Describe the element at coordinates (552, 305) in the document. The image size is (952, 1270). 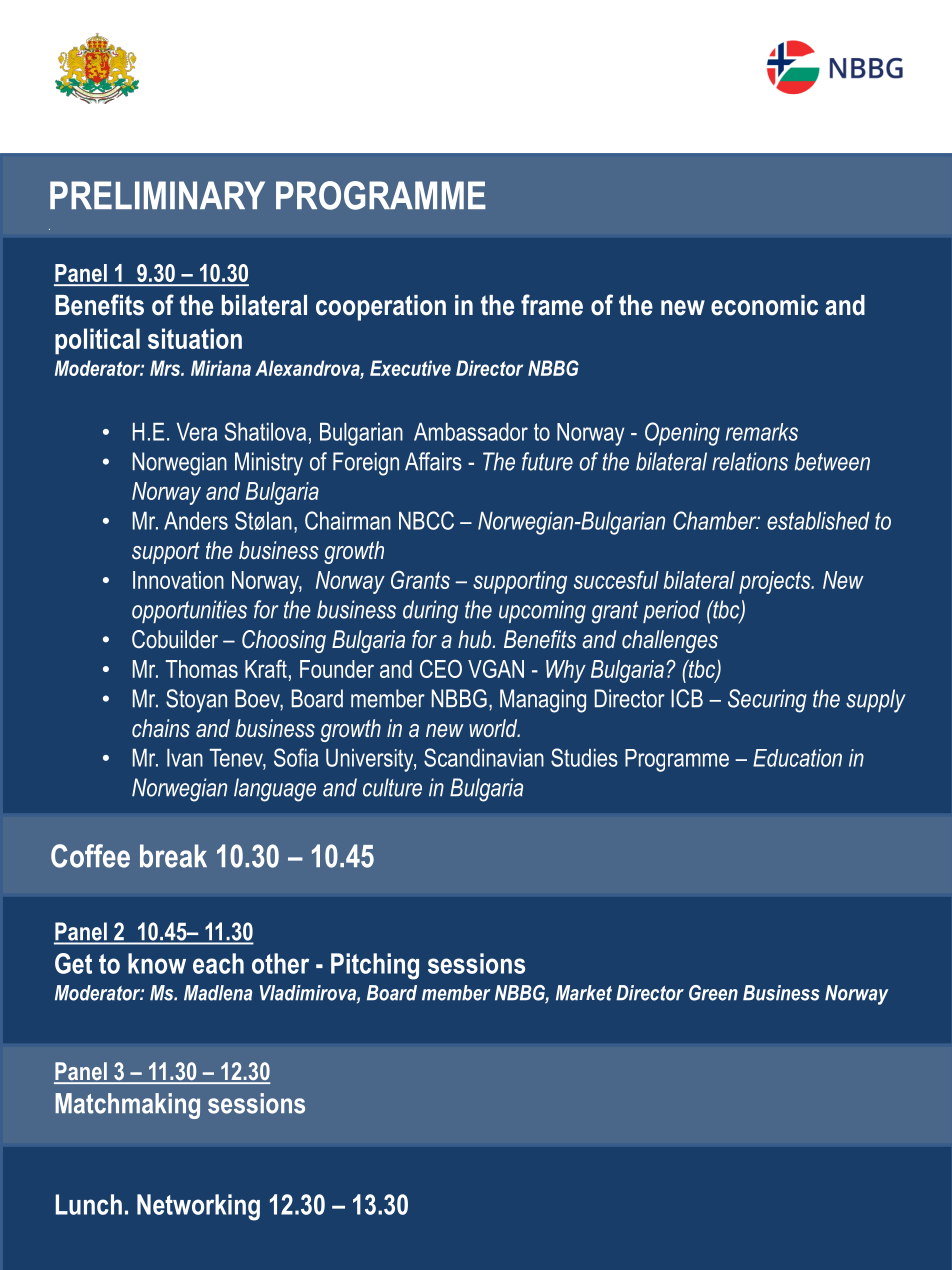
I see `frame` at that location.
